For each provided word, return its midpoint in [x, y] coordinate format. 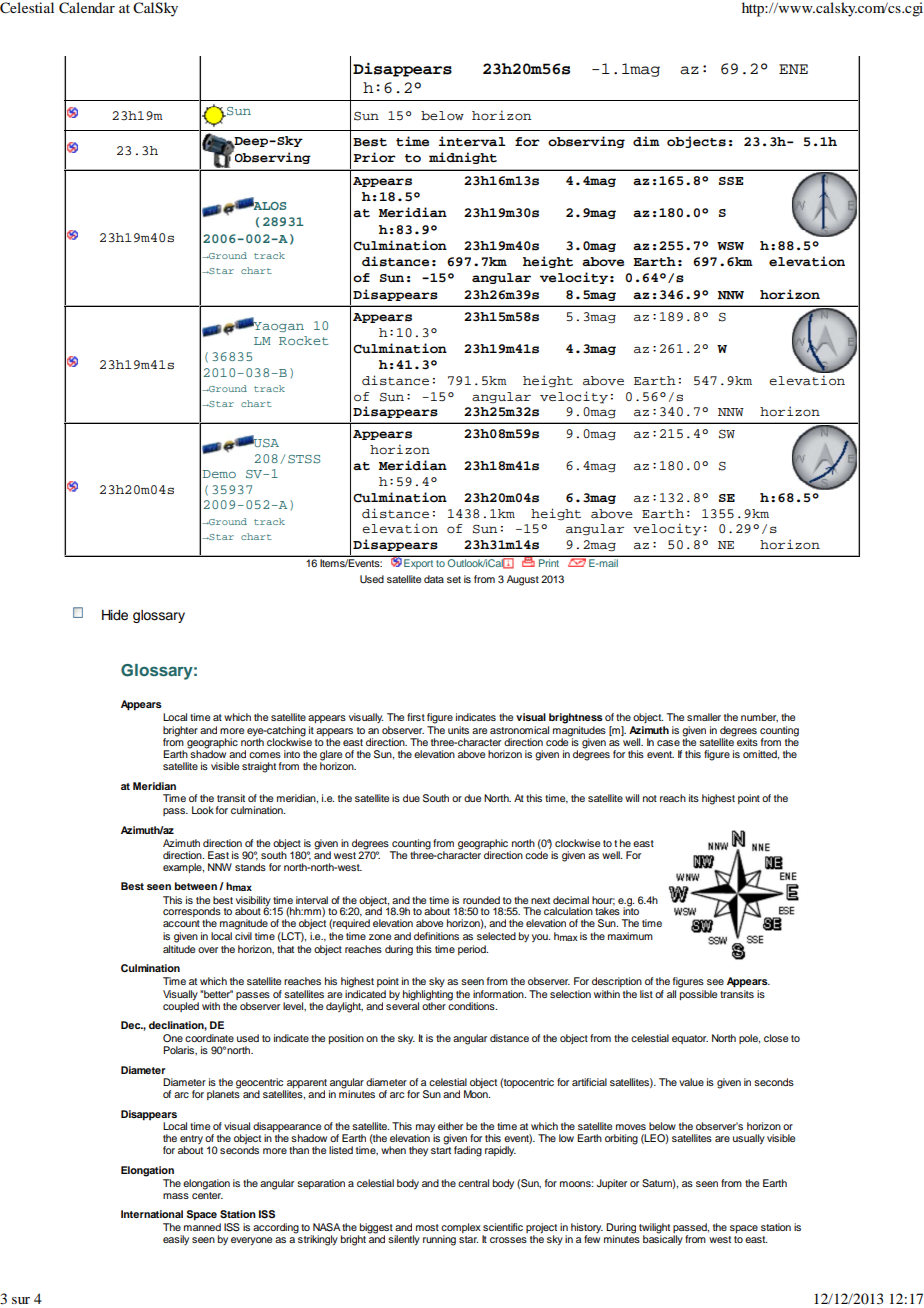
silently [404, 1240]
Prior [375, 157]
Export [418, 564]
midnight [463, 158]
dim [646, 141]
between [196, 886]
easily [176, 1240]
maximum [630, 936]
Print [549, 563]
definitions [436, 936]
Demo [219, 474]
